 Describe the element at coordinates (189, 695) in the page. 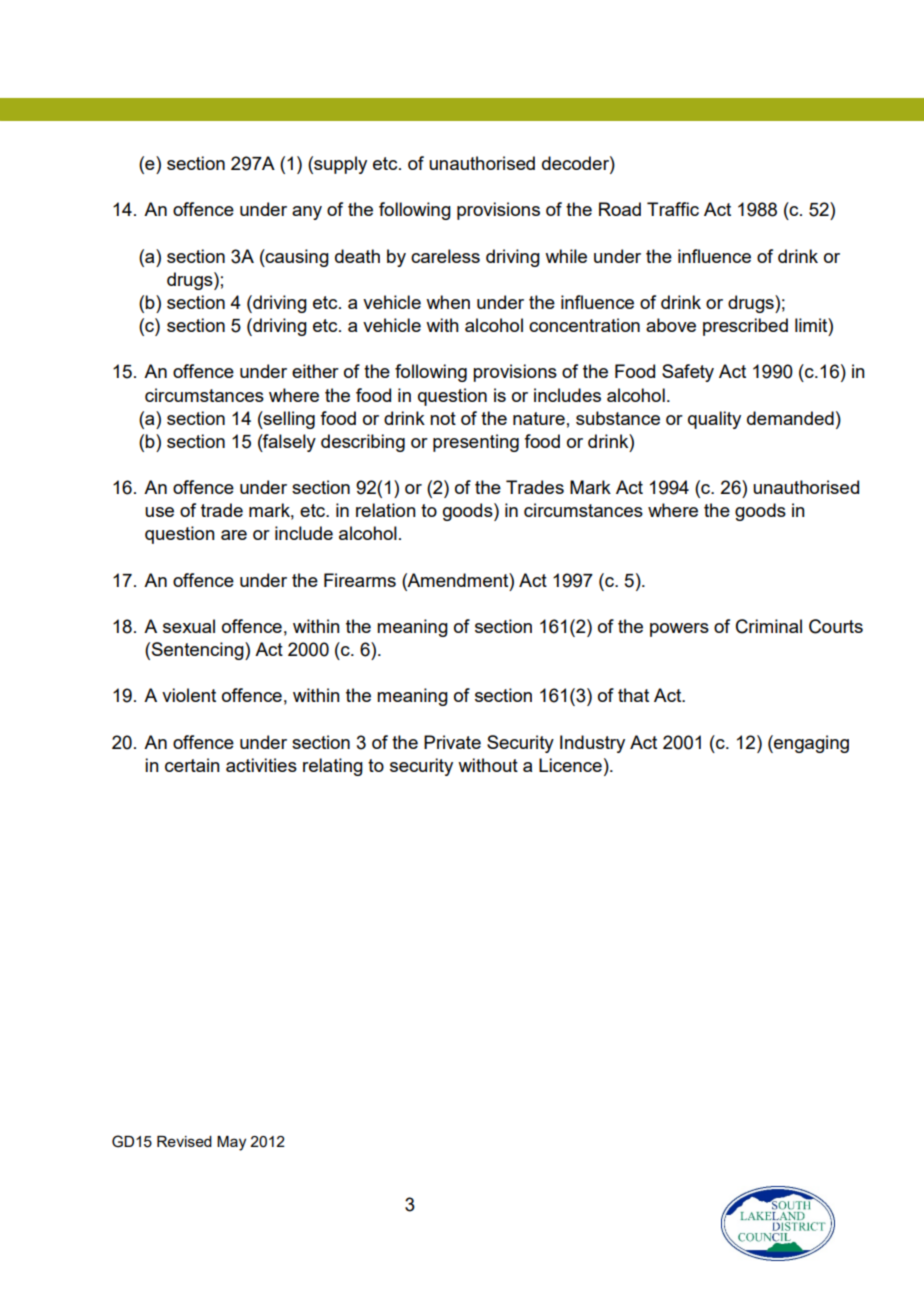

I see `violent` at that location.
